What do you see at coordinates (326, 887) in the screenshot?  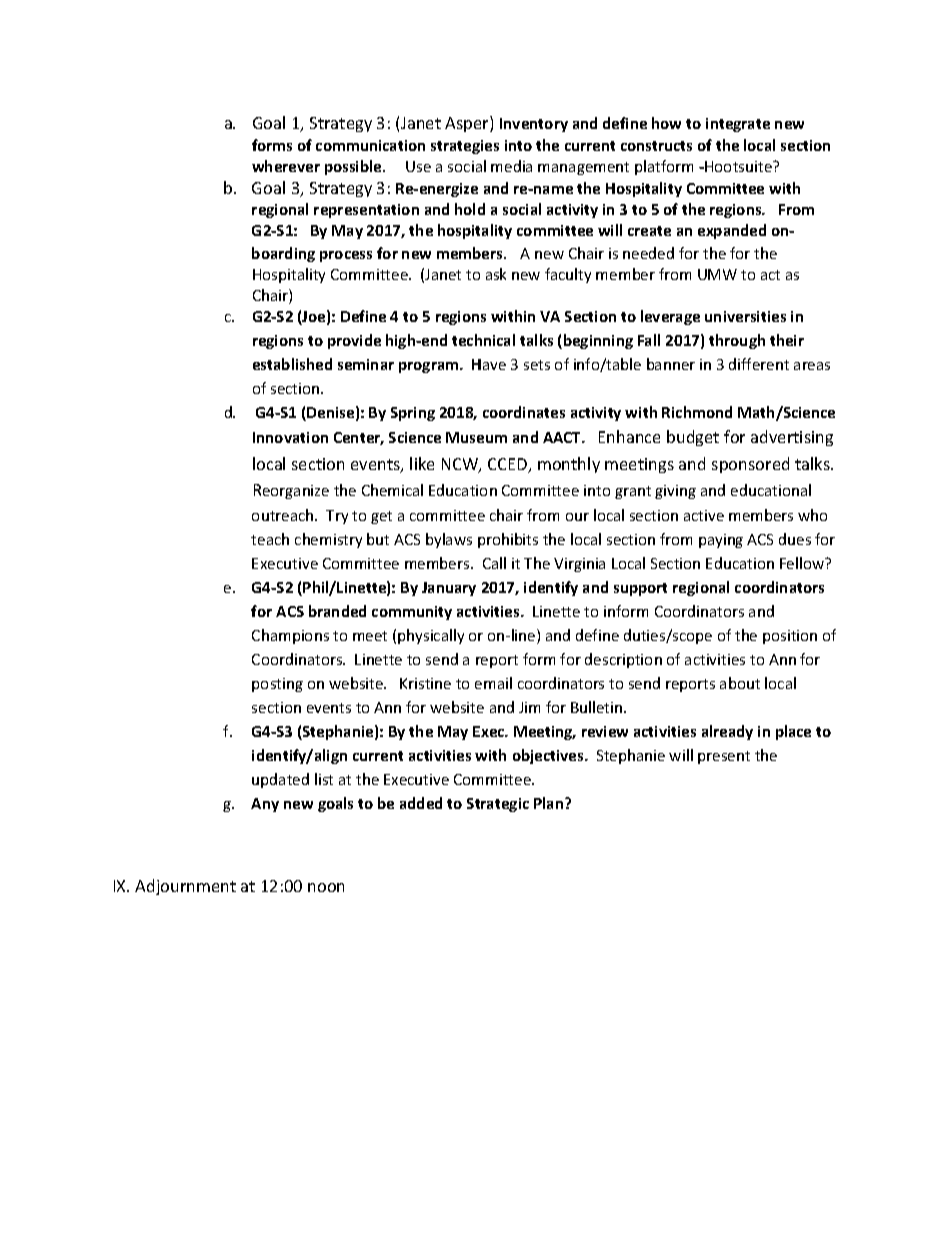 I see `noon` at bounding box center [326, 887].
